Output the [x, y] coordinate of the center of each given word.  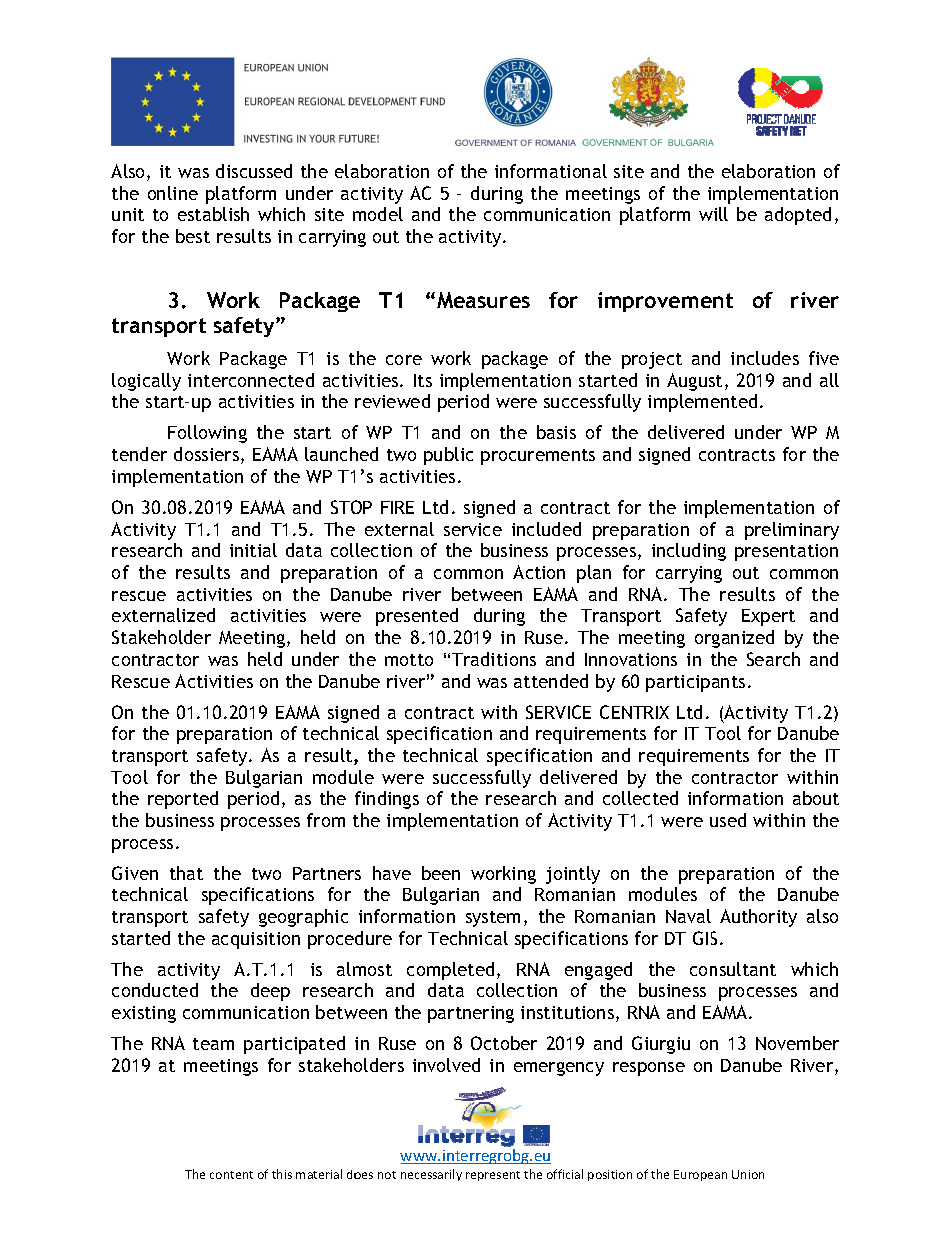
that [186, 873]
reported [183, 800]
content [231, 1175]
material [319, 1174]
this [282, 1174]
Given [135, 873]
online [173, 193]
